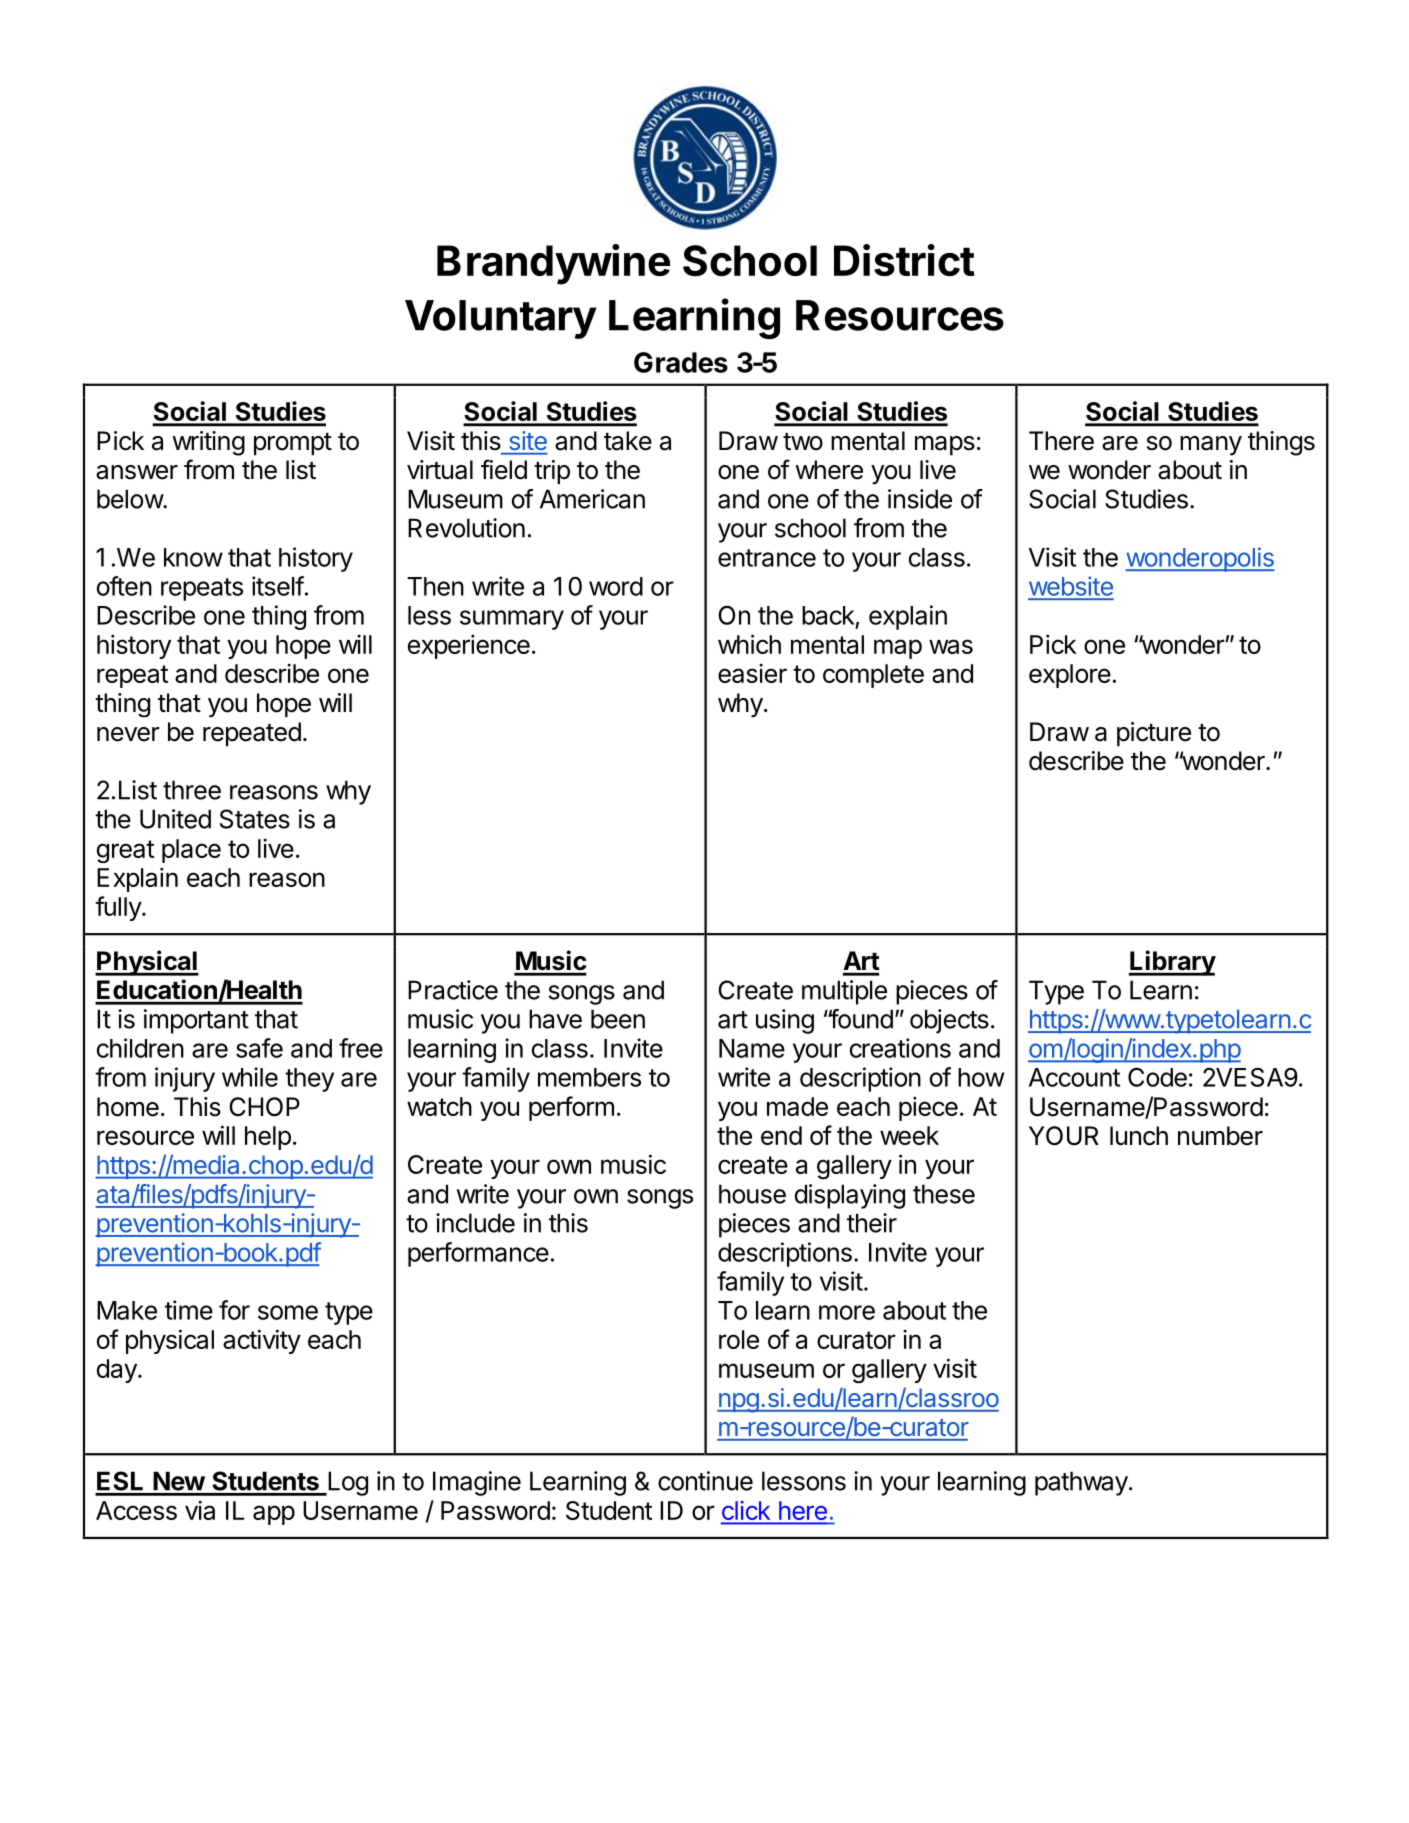 This screenshot has height=1823, width=1409. Describe the element at coordinates (618, 1019) in the screenshot. I see `been` at that location.
